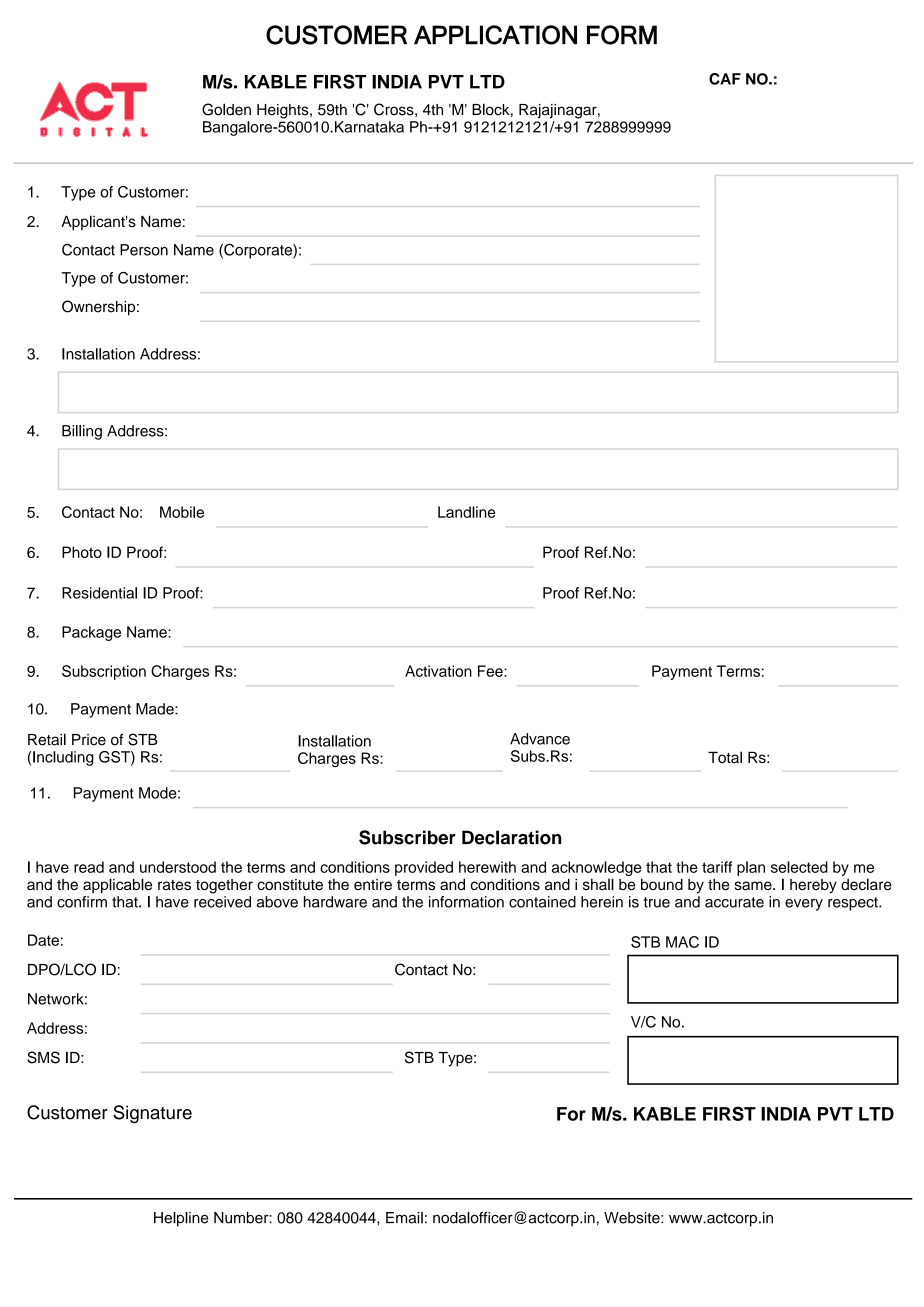 This screenshot has width=924, height=1307. Describe the element at coordinates (725, 79) in the screenshot. I see `CAF` at that location.
